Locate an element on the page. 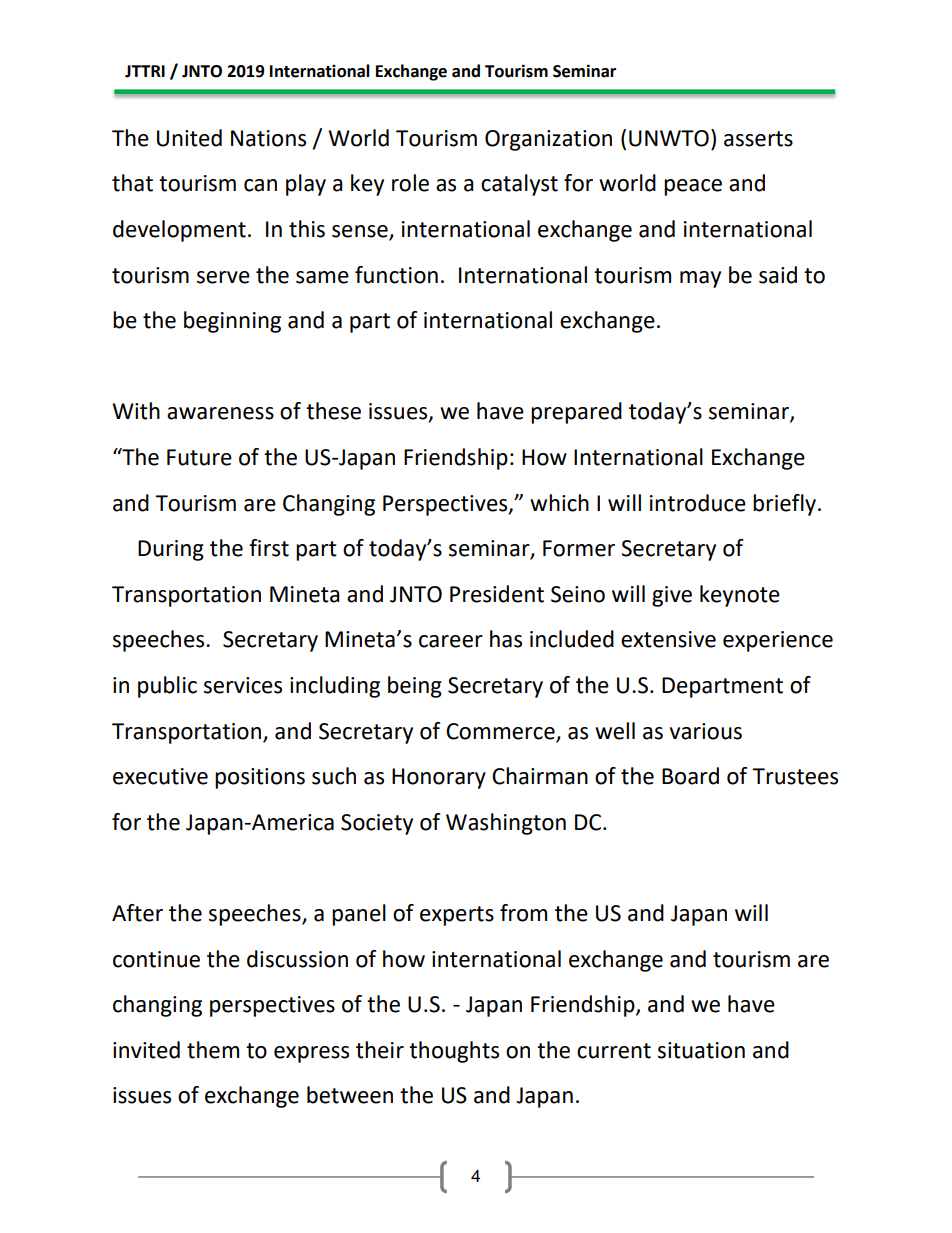 Image resolution: width=952 pixels, height=1233 pixels. career is located at coordinates (451, 641).
